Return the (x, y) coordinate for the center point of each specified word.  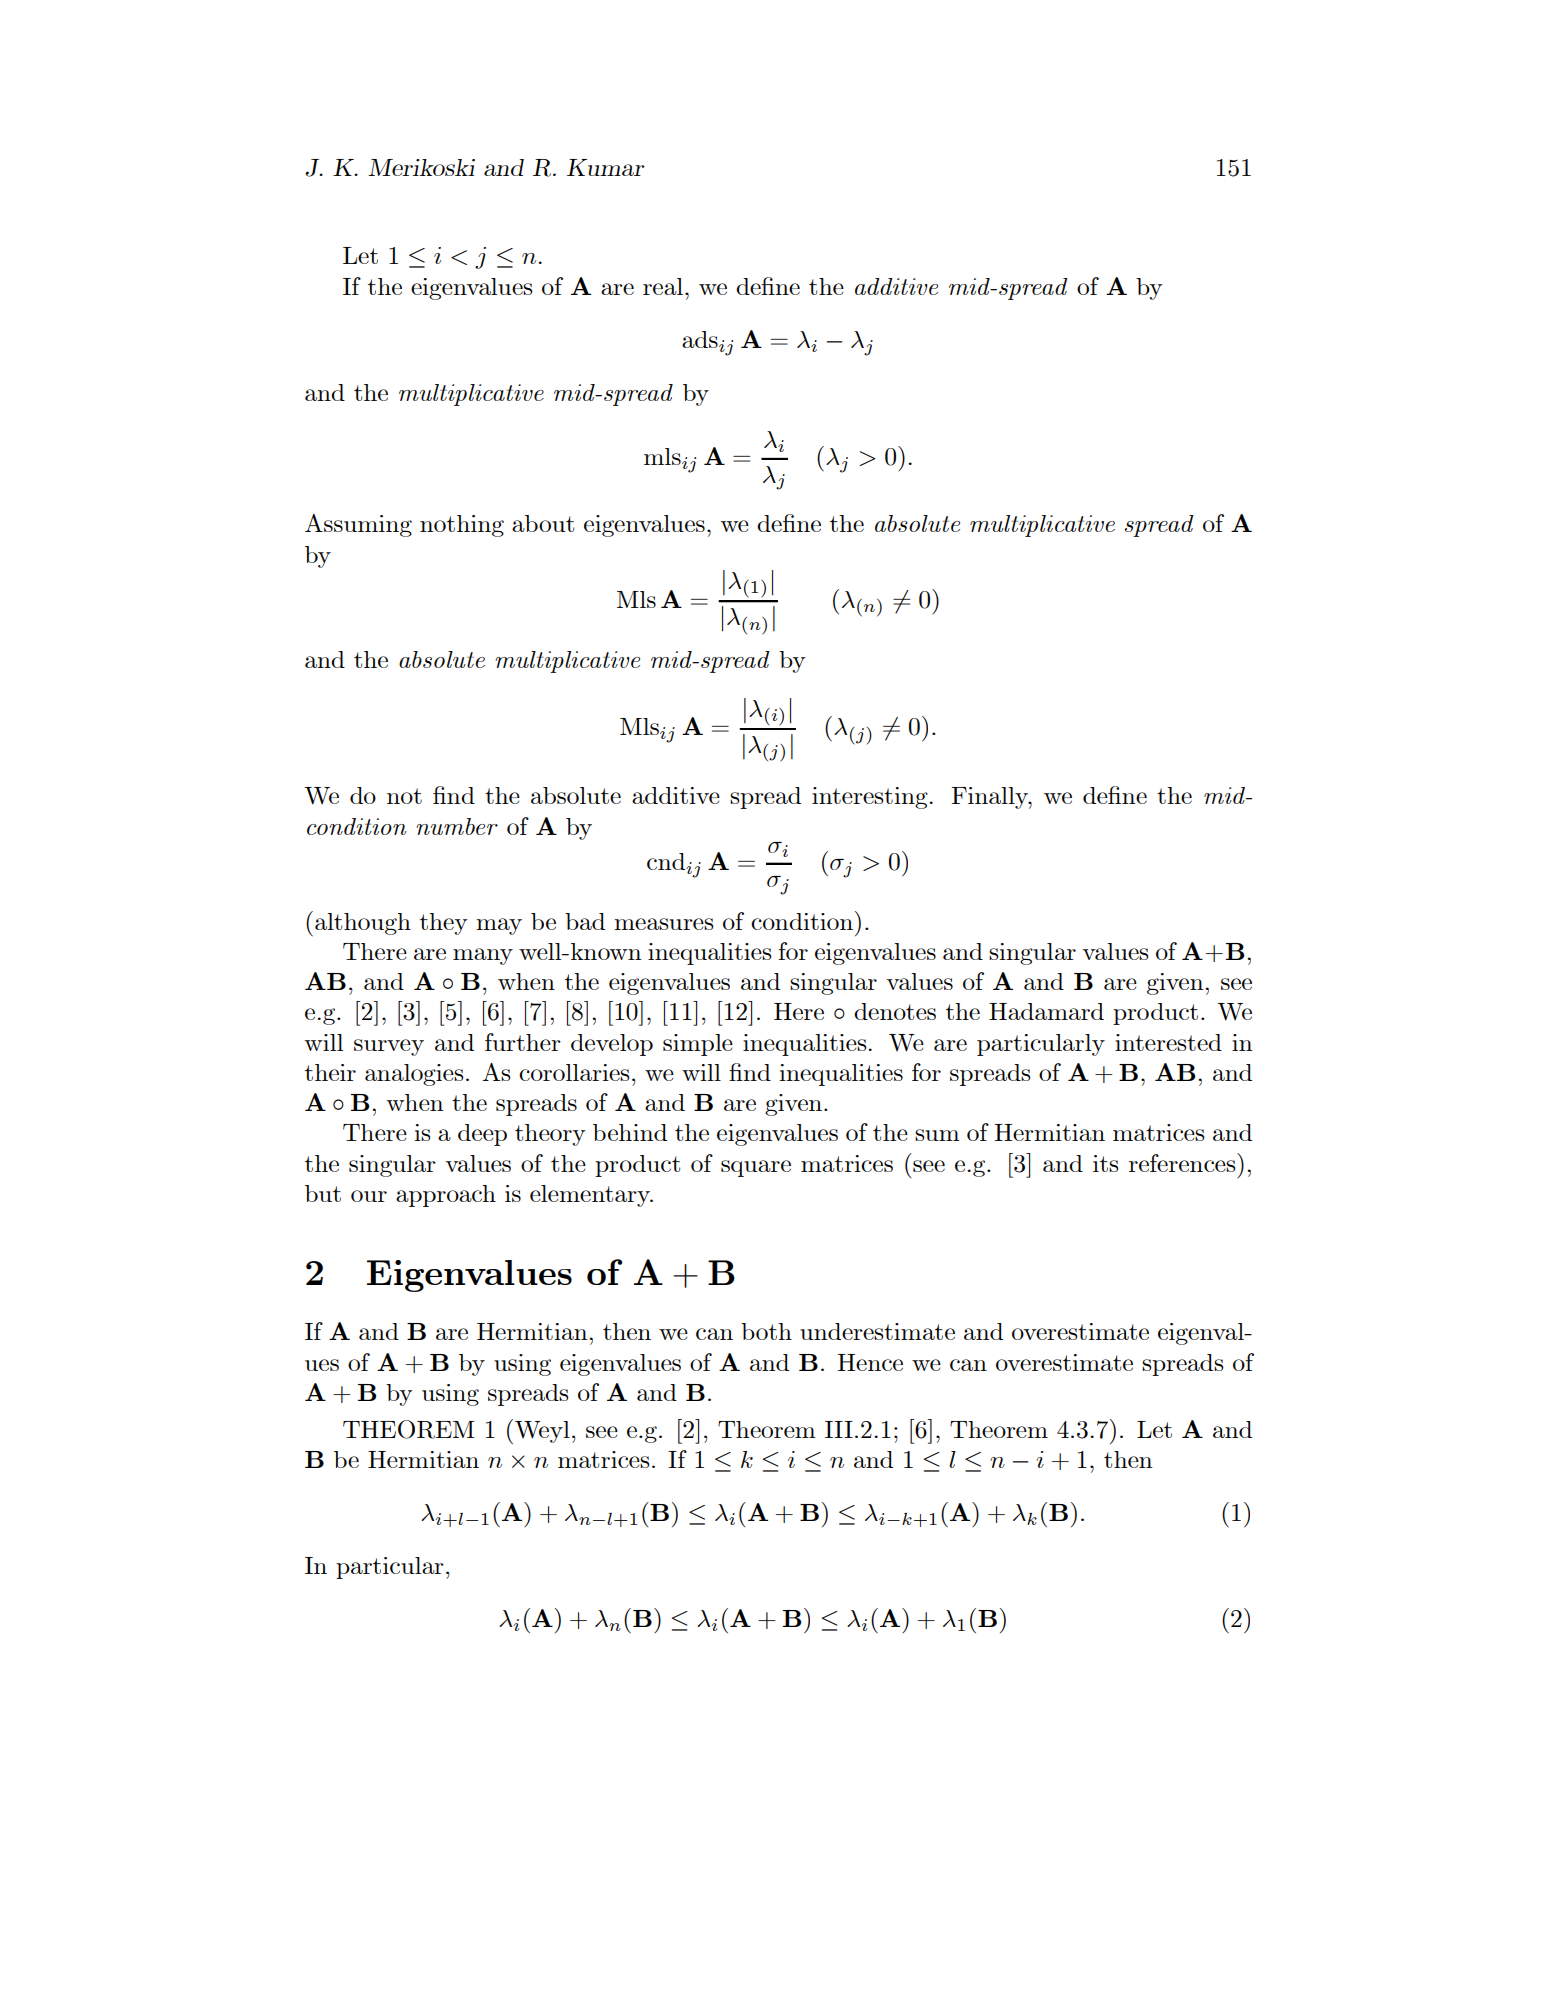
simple (698, 1045)
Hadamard (1046, 1011)
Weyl (542, 1432)
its (1106, 1163)
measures (664, 924)
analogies (414, 1075)
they (443, 924)
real (663, 286)
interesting (871, 798)
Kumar (606, 167)
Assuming (358, 525)
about (543, 523)
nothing (462, 526)
